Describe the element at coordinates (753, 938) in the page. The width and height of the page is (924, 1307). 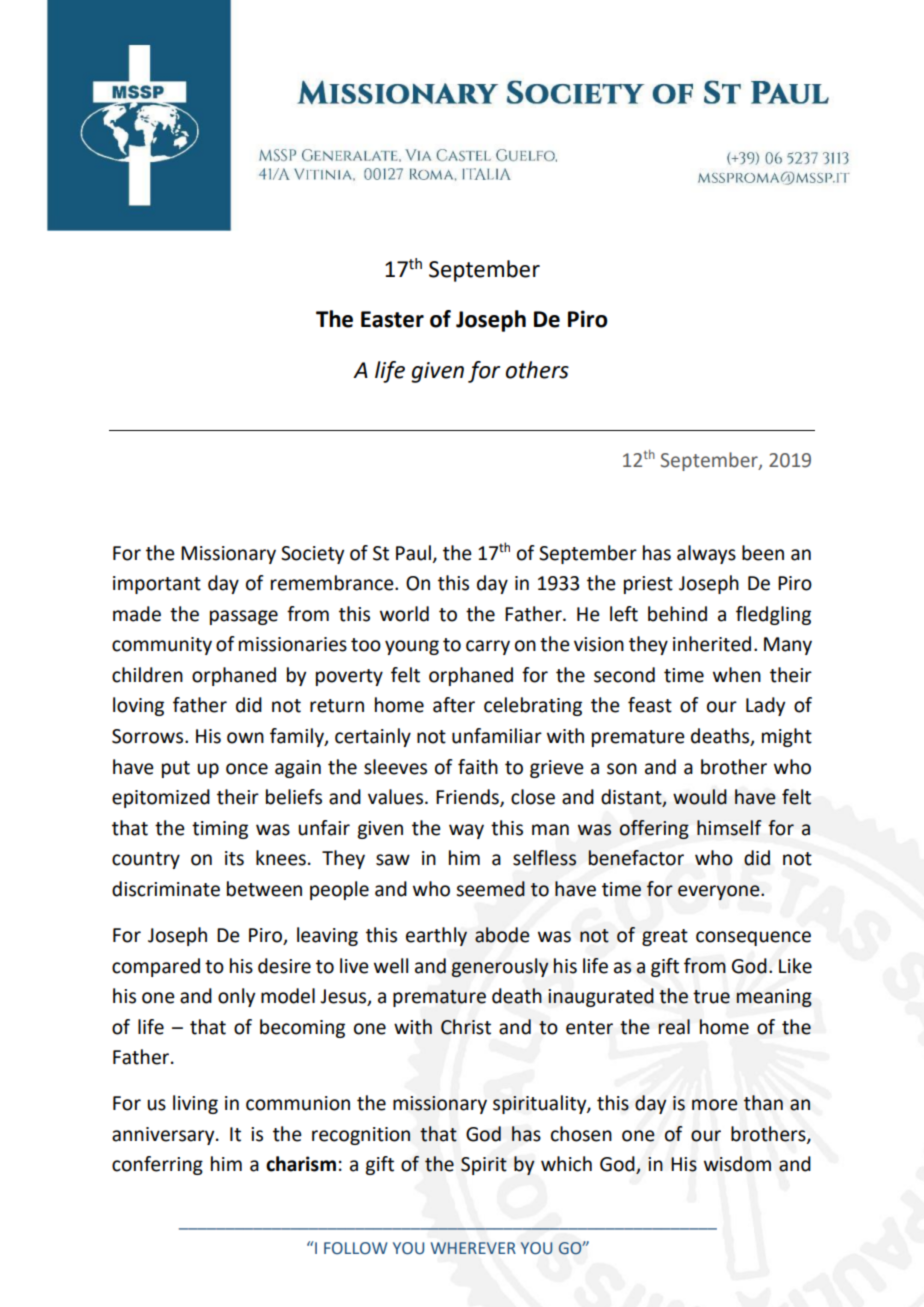
I see `consequence` at that location.
